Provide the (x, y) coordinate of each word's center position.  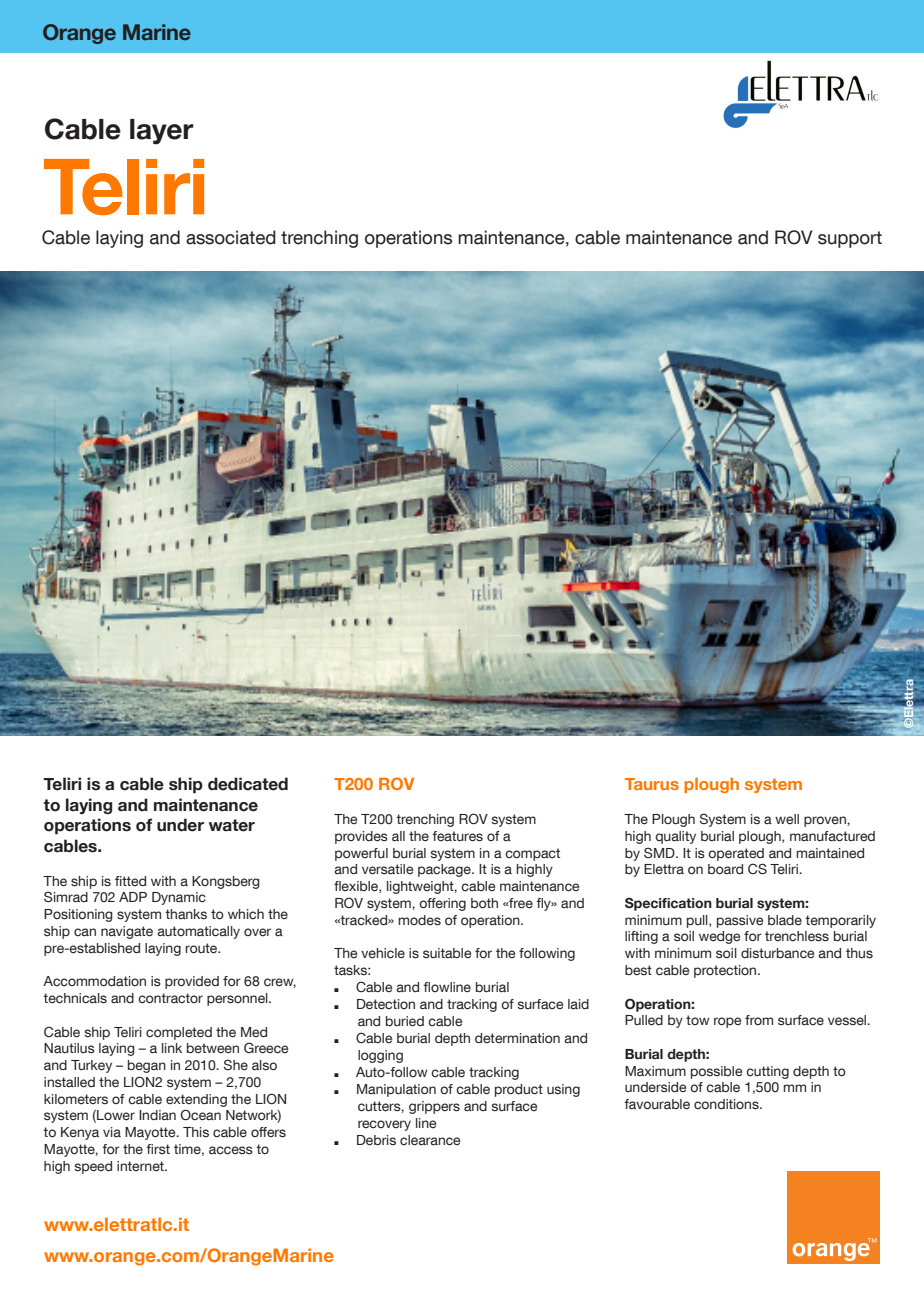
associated (231, 237)
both (484, 903)
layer (162, 132)
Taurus (652, 784)
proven (826, 821)
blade (785, 920)
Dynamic (179, 898)
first (158, 1149)
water (232, 825)
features (457, 836)
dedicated (248, 784)
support (850, 239)
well (787, 819)
